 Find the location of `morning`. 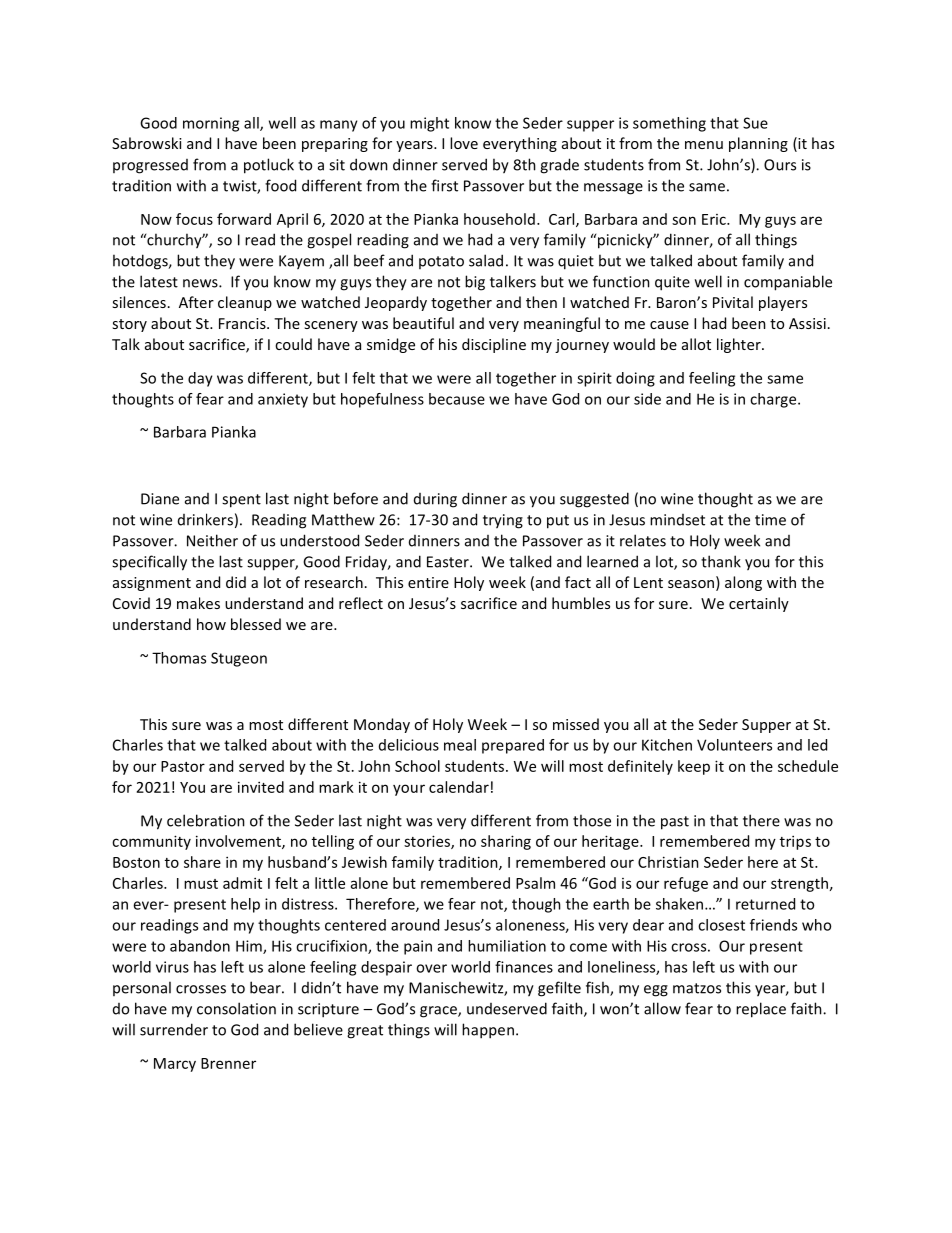

morning is located at coordinates (211, 124).
